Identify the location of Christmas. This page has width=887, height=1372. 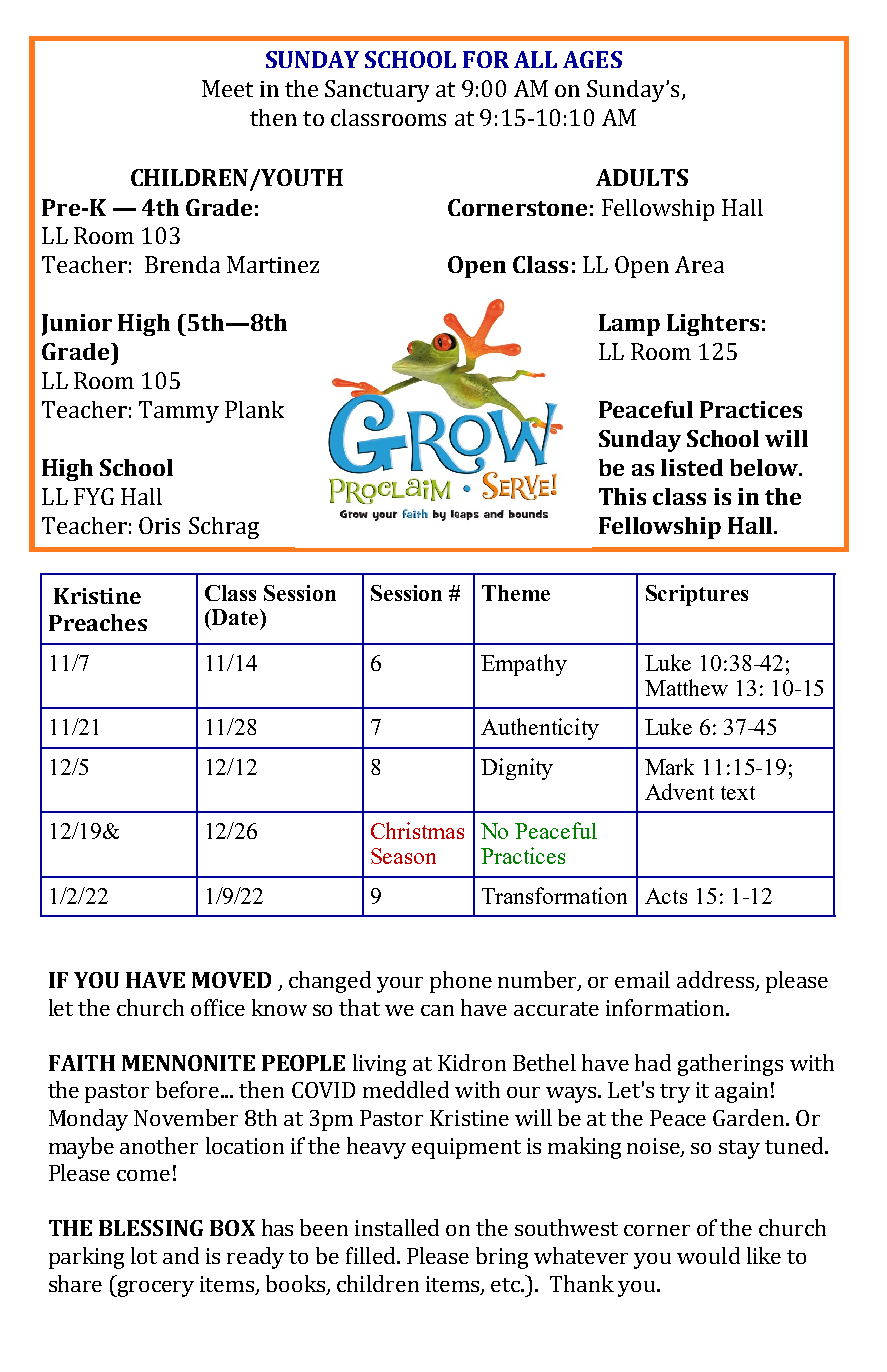
(417, 830).
